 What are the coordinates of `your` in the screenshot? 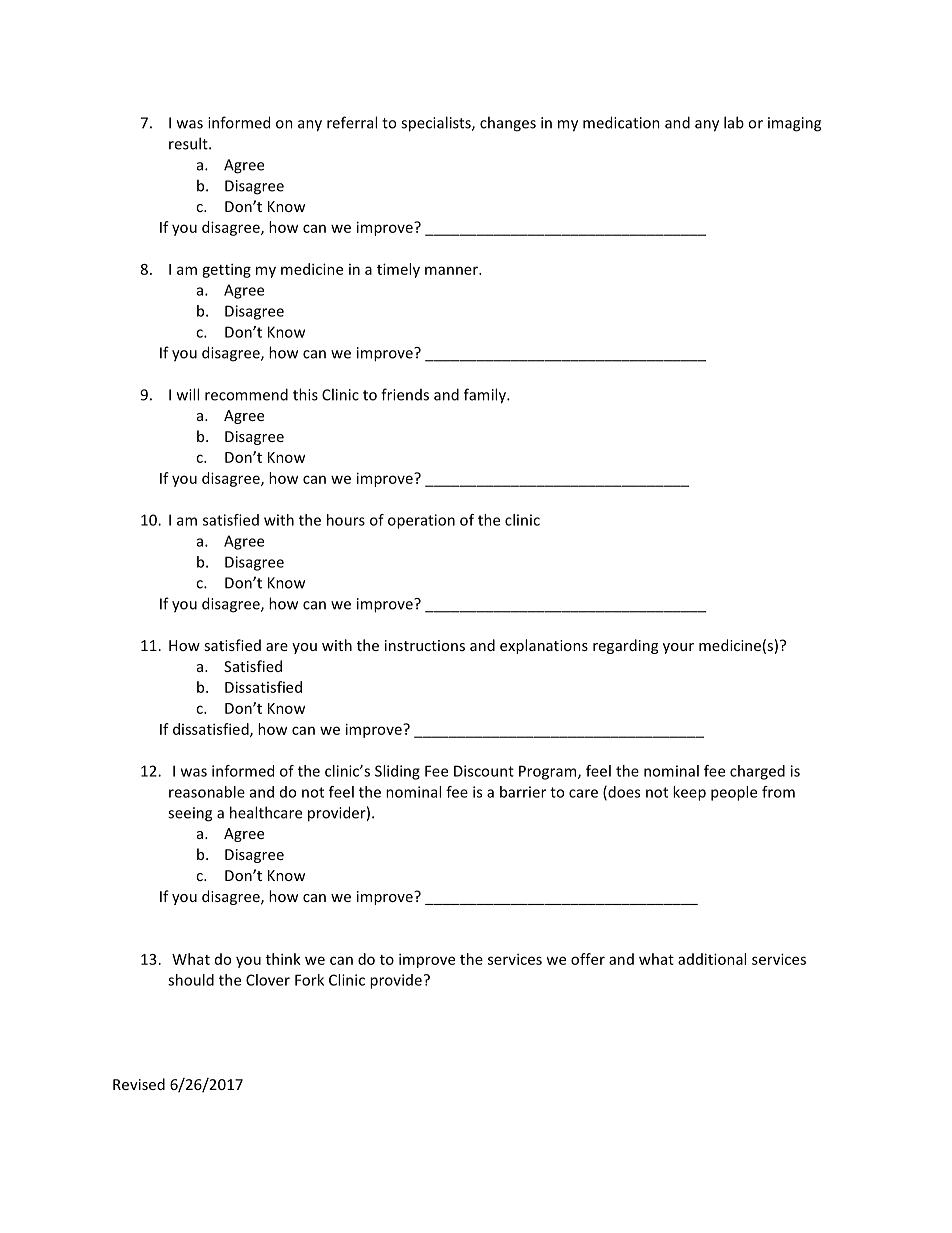 It's located at (678, 648).
